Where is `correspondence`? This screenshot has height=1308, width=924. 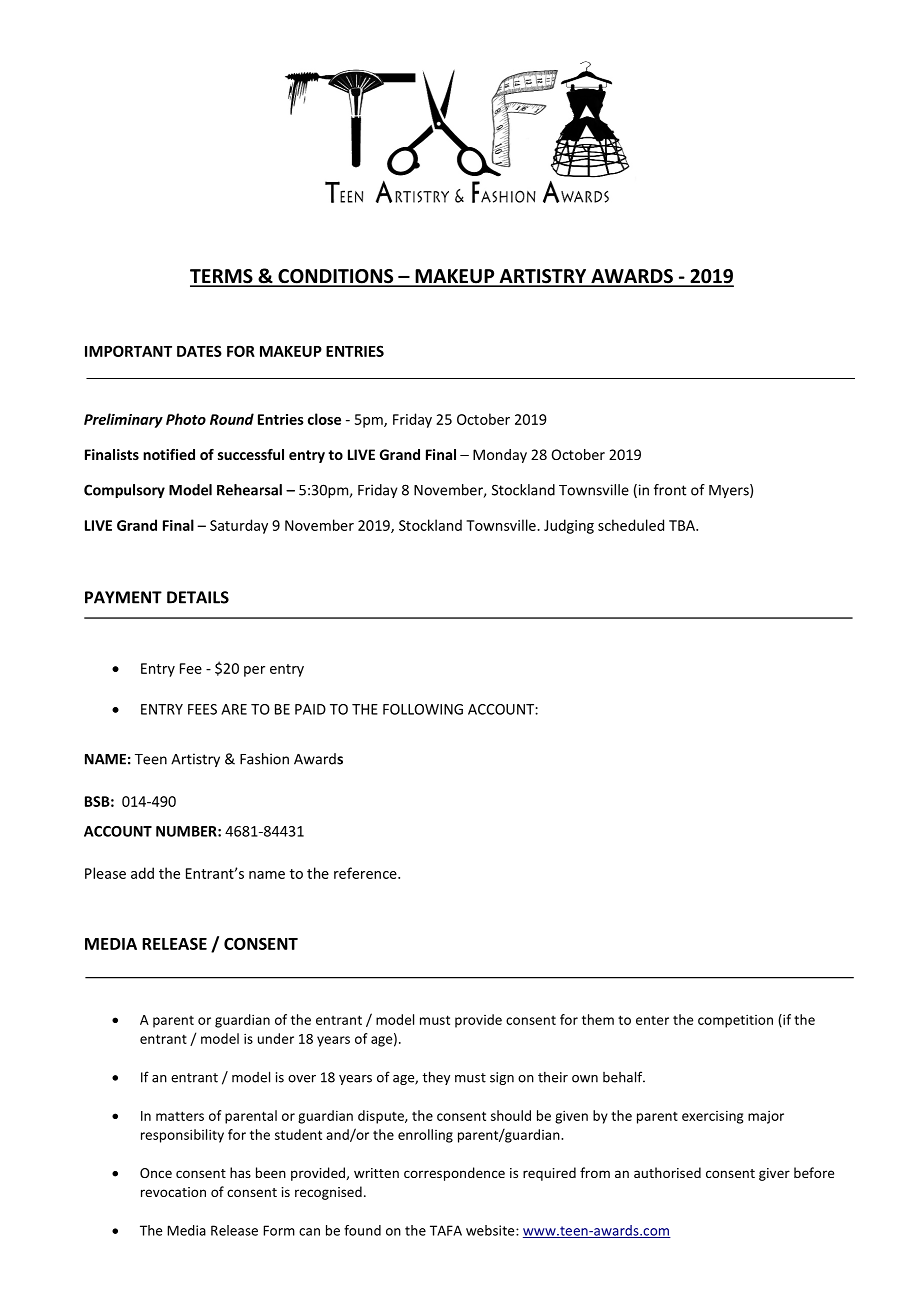 correspondence is located at coordinates (454, 1174).
